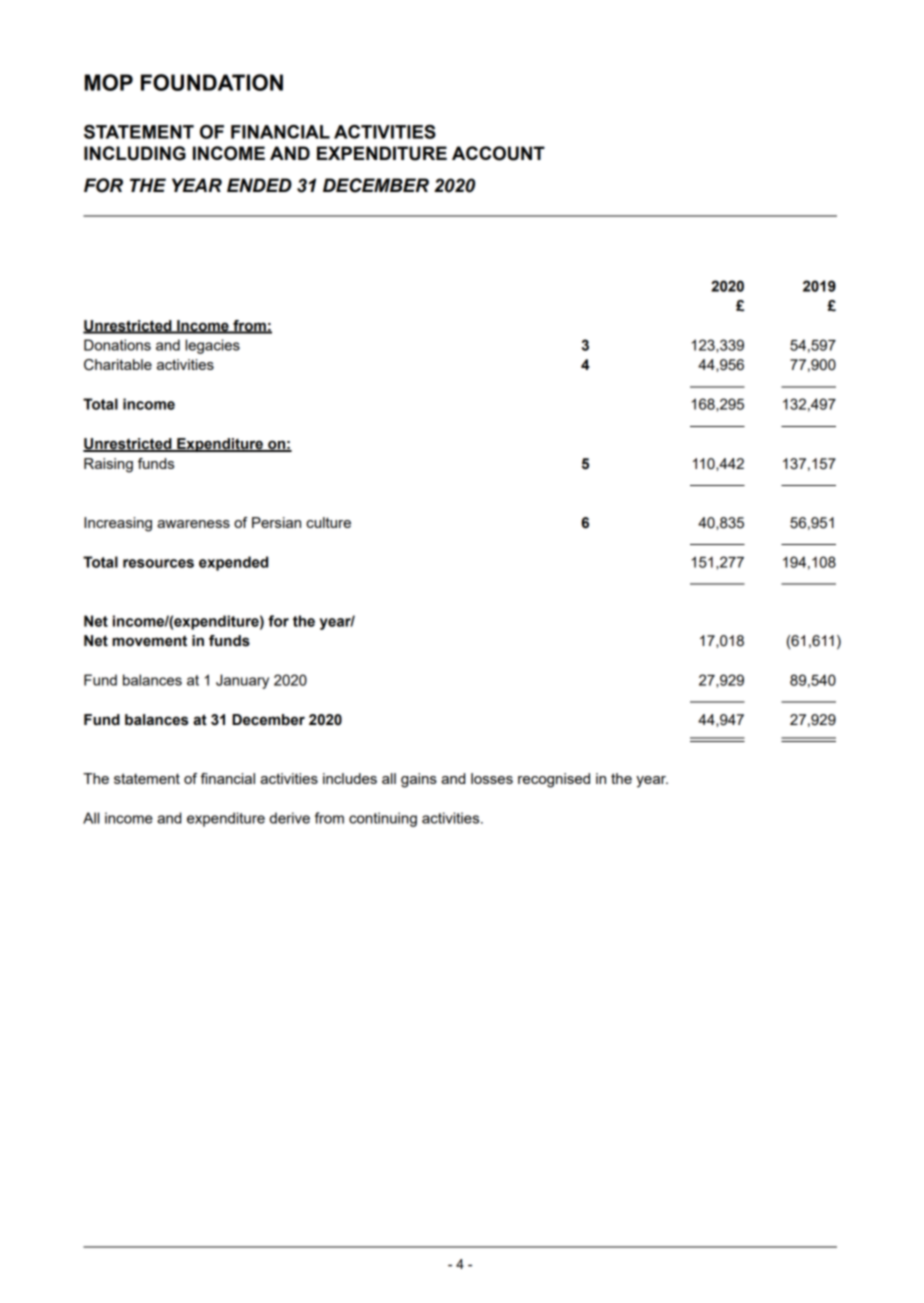 This screenshot has width=924, height=1303. I want to click on Raising, so click(108, 465).
